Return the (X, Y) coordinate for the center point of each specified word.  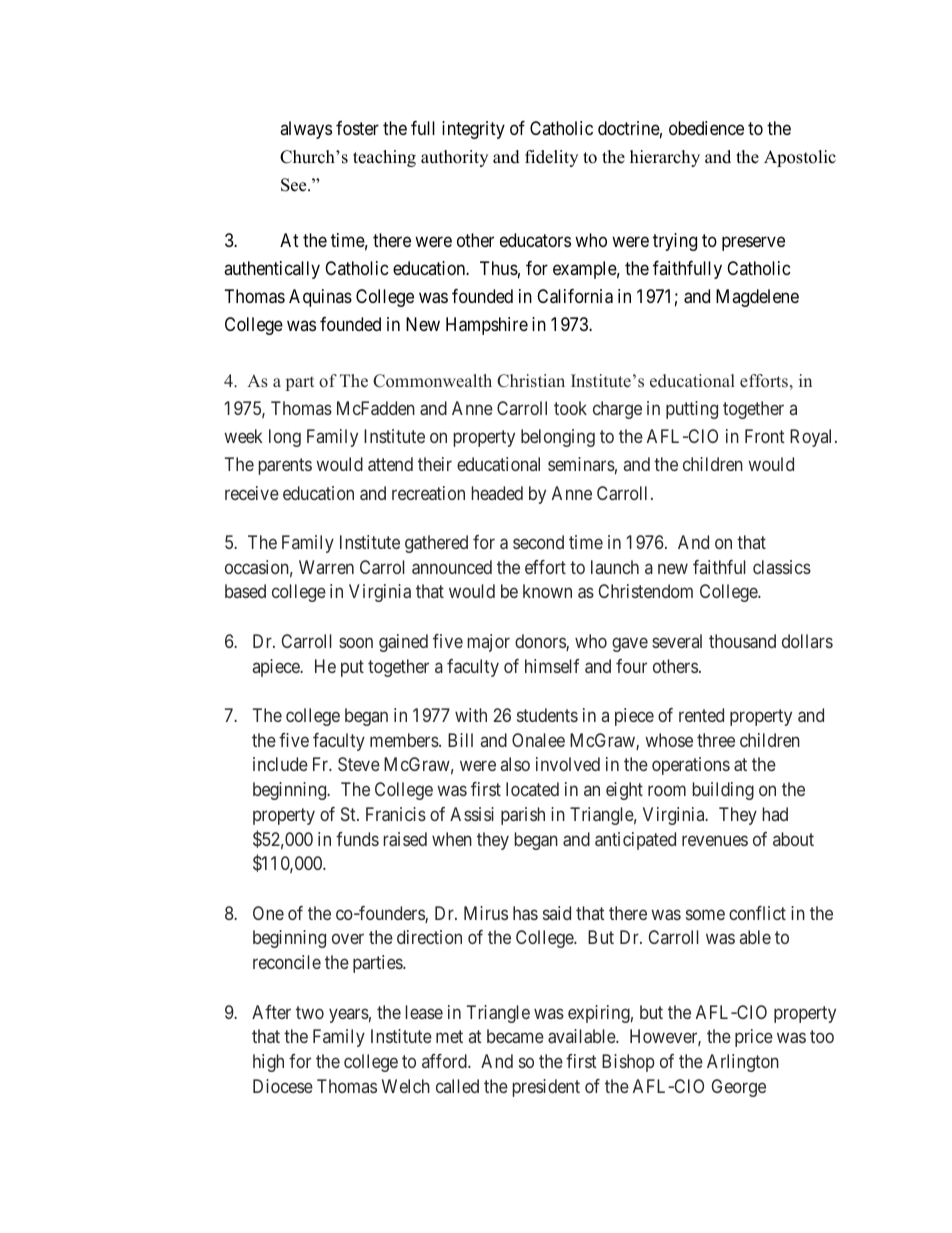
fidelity (551, 158)
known (547, 591)
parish (523, 816)
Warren (326, 567)
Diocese (283, 1086)
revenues (715, 840)
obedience (706, 128)
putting (692, 410)
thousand (742, 641)
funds (357, 839)
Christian (531, 381)
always (306, 130)
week (243, 436)
